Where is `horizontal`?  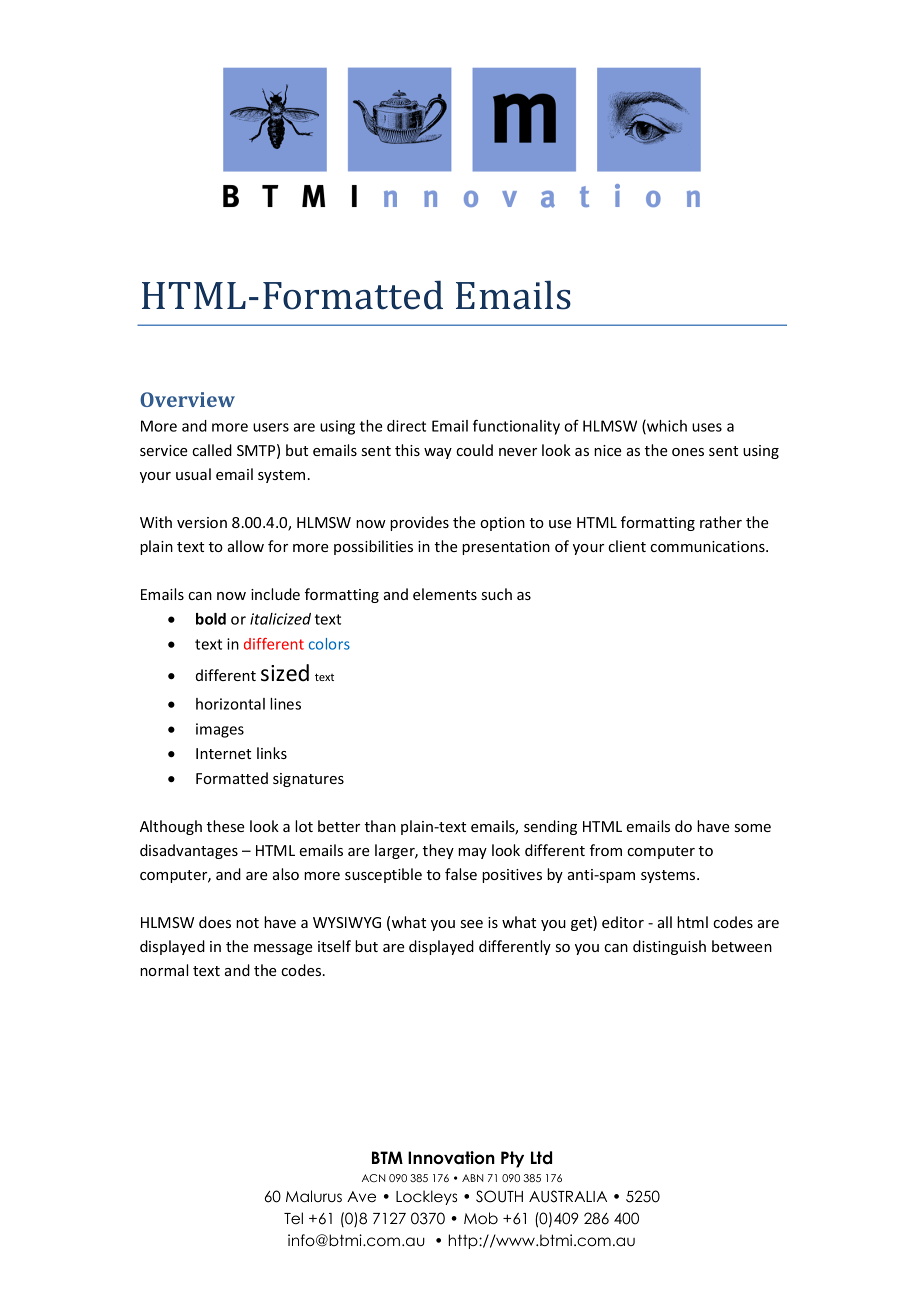 horizontal is located at coordinates (230, 704).
